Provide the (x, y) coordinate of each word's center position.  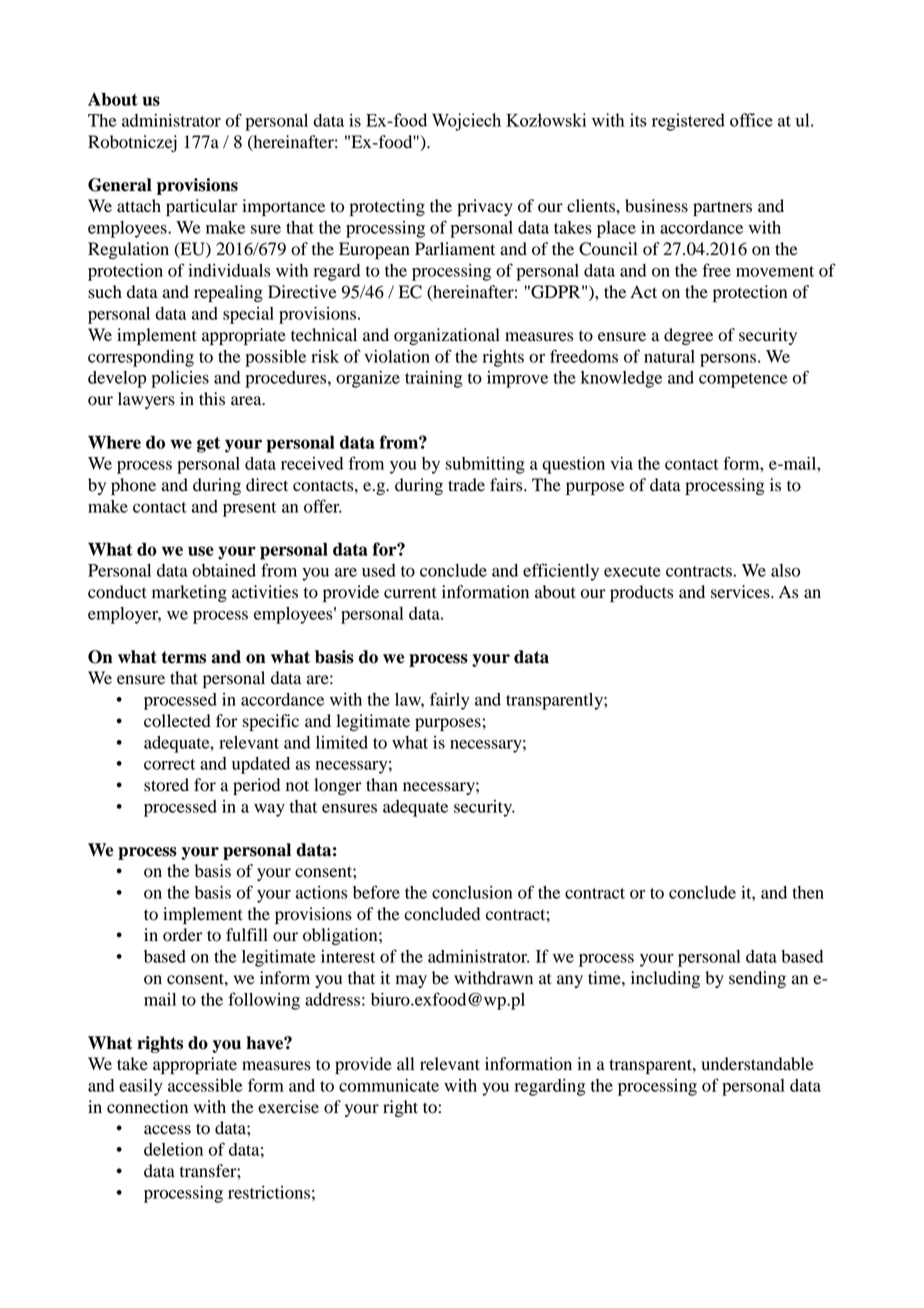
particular (202, 207)
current (410, 593)
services (741, 592)
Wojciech (466, 122)
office (751, 120)
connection (147, 1107)
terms (184, 657)
